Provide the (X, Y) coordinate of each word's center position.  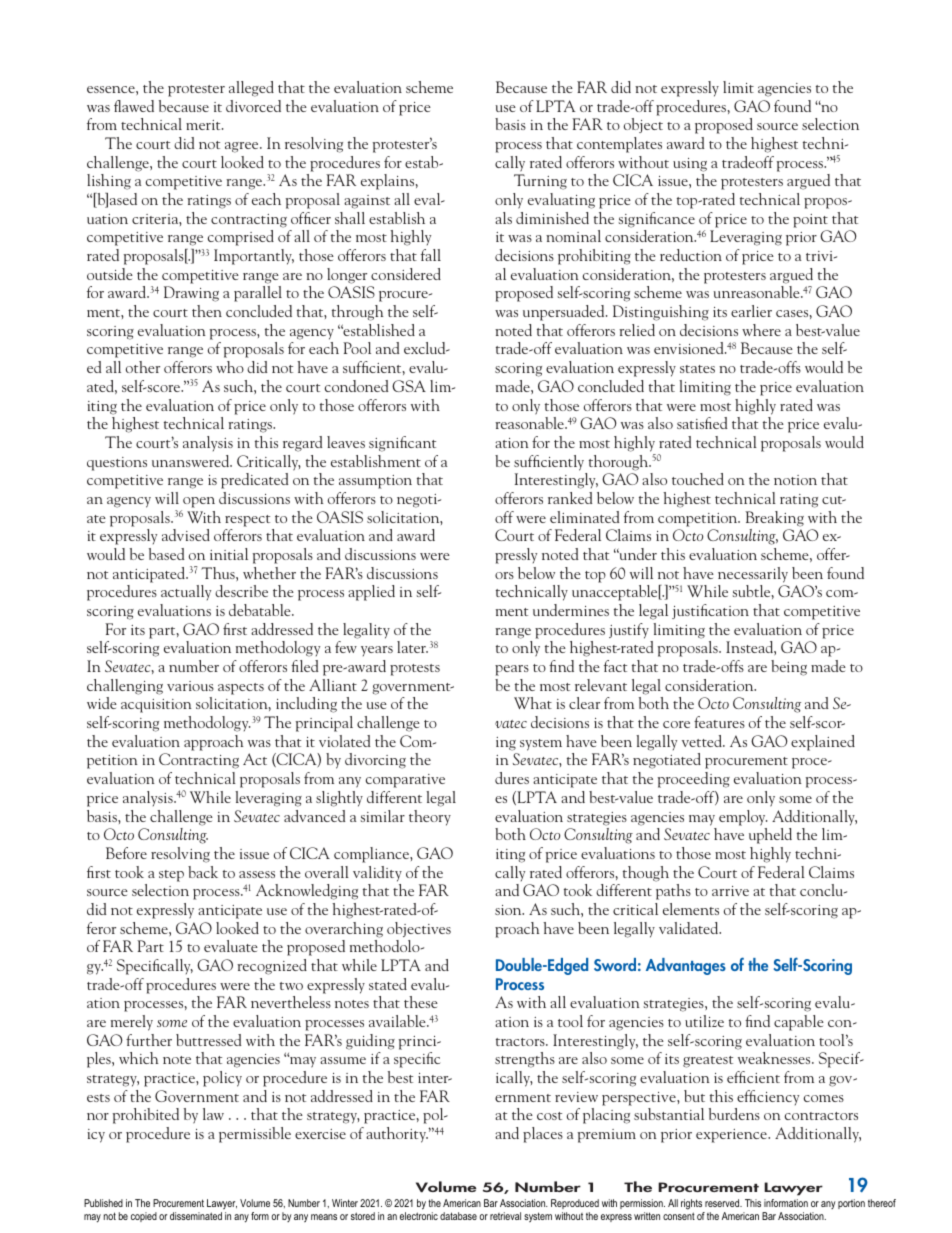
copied (144, 1217)
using (690, 165)
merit (204, 125)
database (458, 1216)
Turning (540, 182)
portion (851, 1204)
